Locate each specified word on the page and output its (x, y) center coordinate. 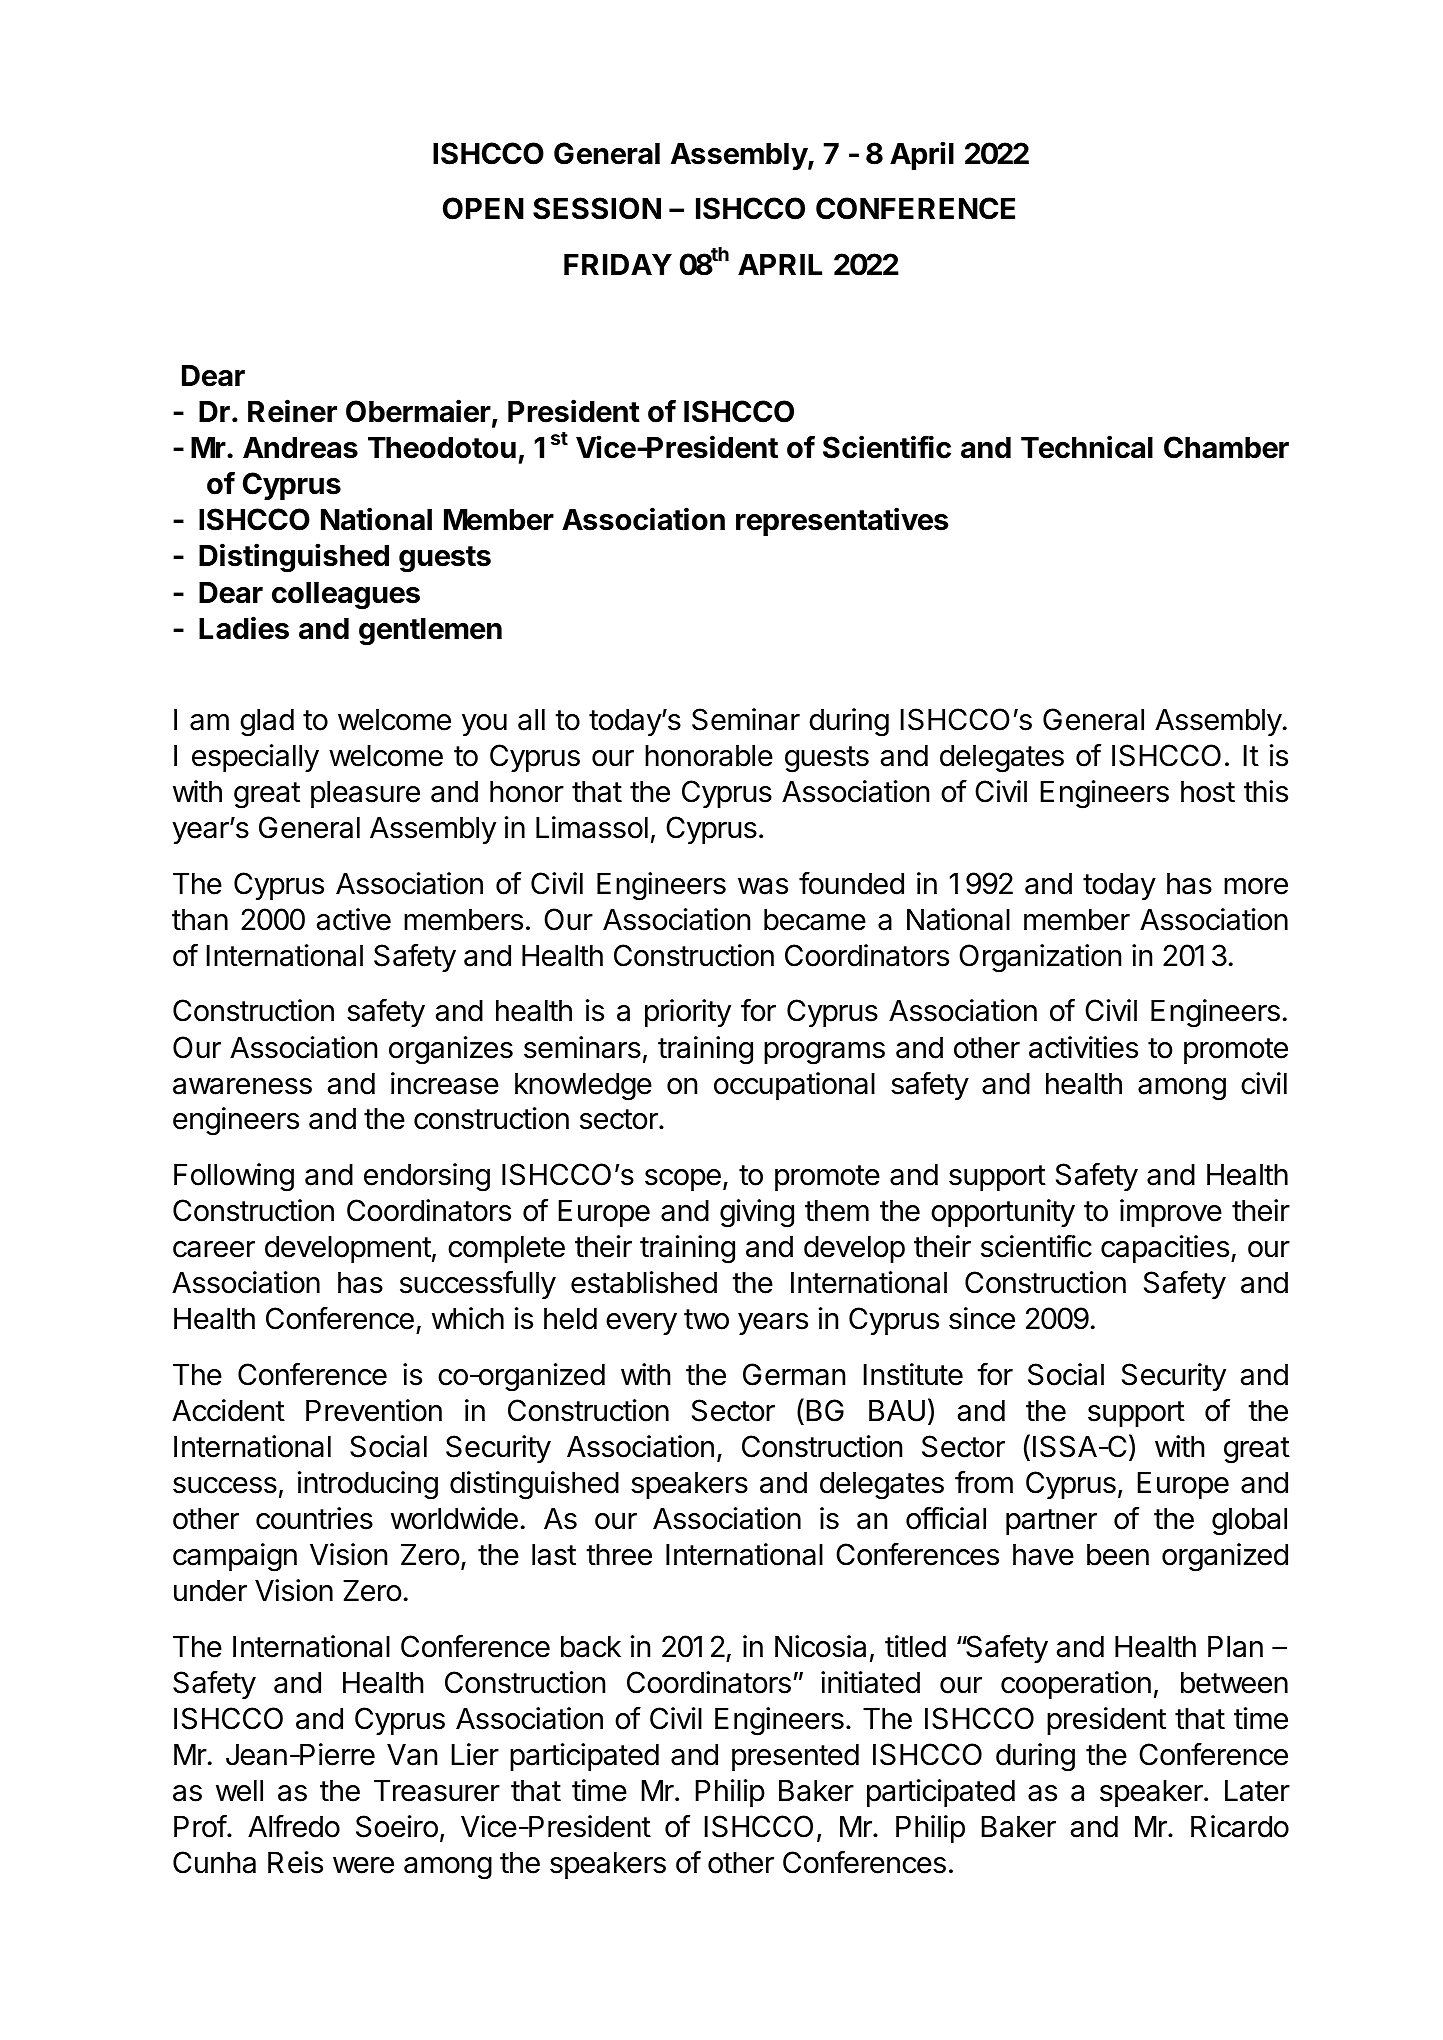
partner (1051, 1522)
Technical (1087, 447)
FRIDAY (618, 264)
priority (688, 1013)
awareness (242, 1086)
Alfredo (294, 1826)
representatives (842, 521)
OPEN (483, 208)
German (794, 1374)
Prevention (374, 1410)
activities (1083, 1047)
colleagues (346, 596)
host (1208, 792)
